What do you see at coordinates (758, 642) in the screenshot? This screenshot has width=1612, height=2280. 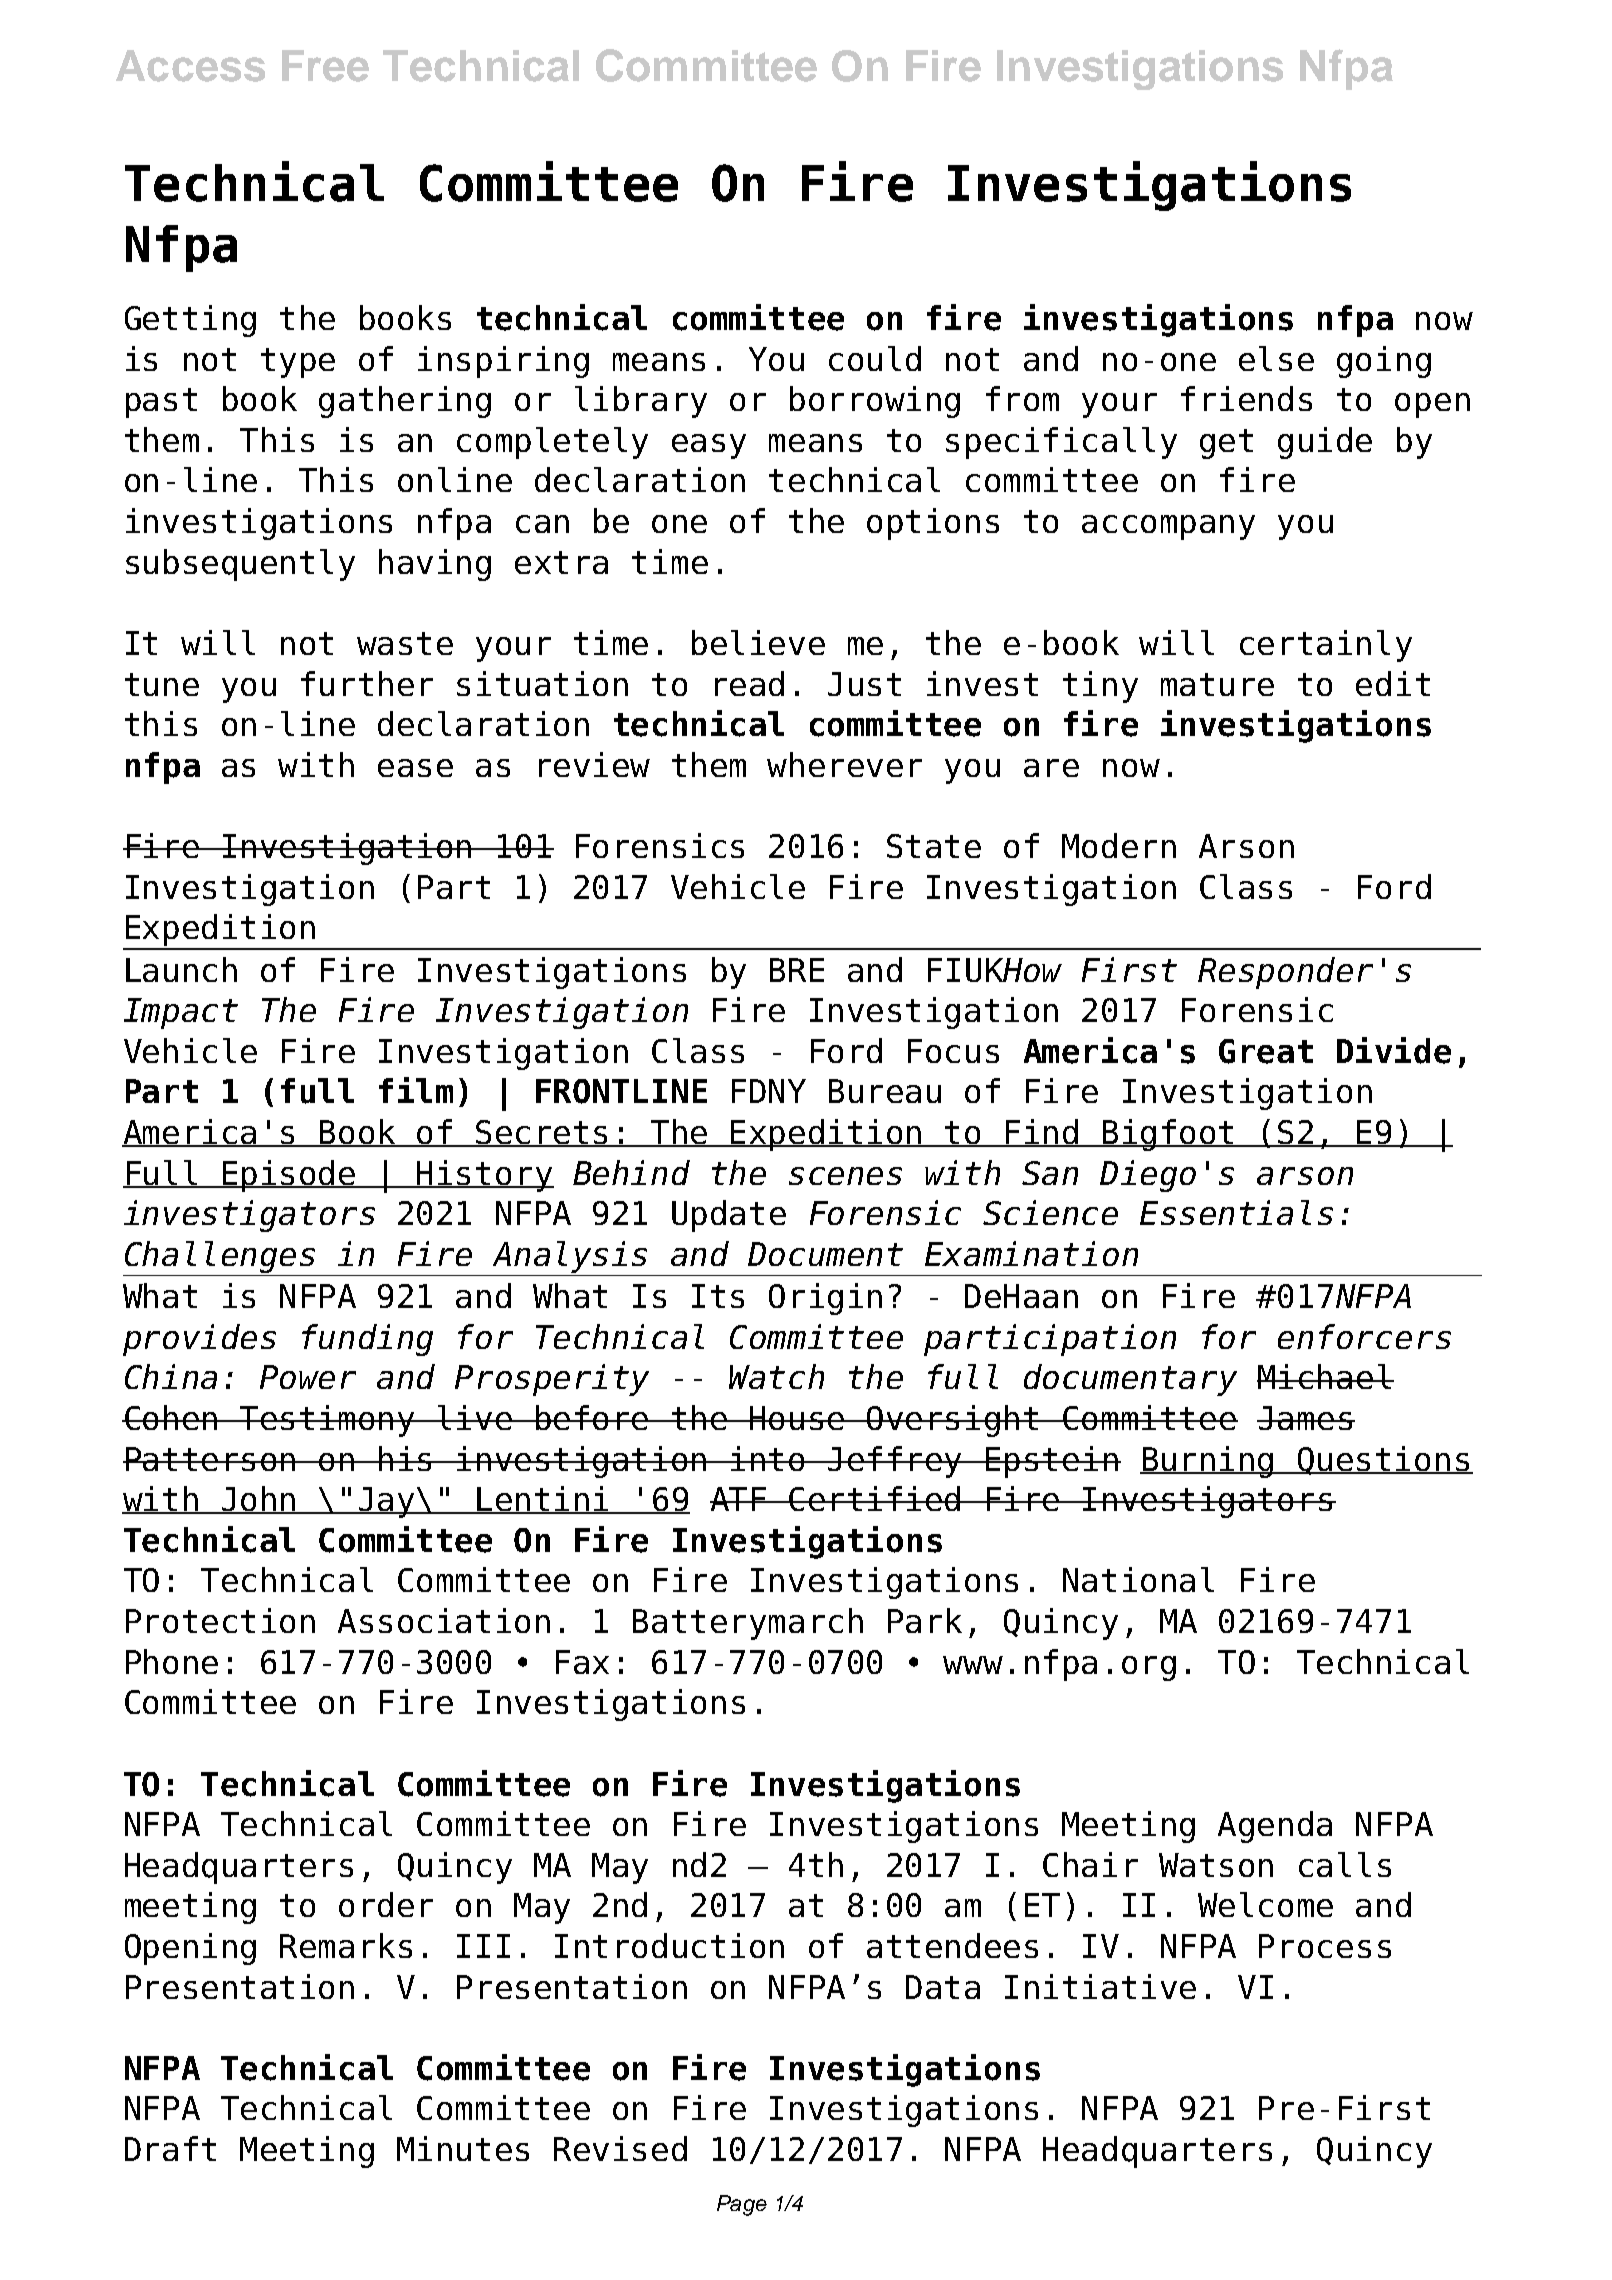 I see `believe` at bounding box center [758, 642].
